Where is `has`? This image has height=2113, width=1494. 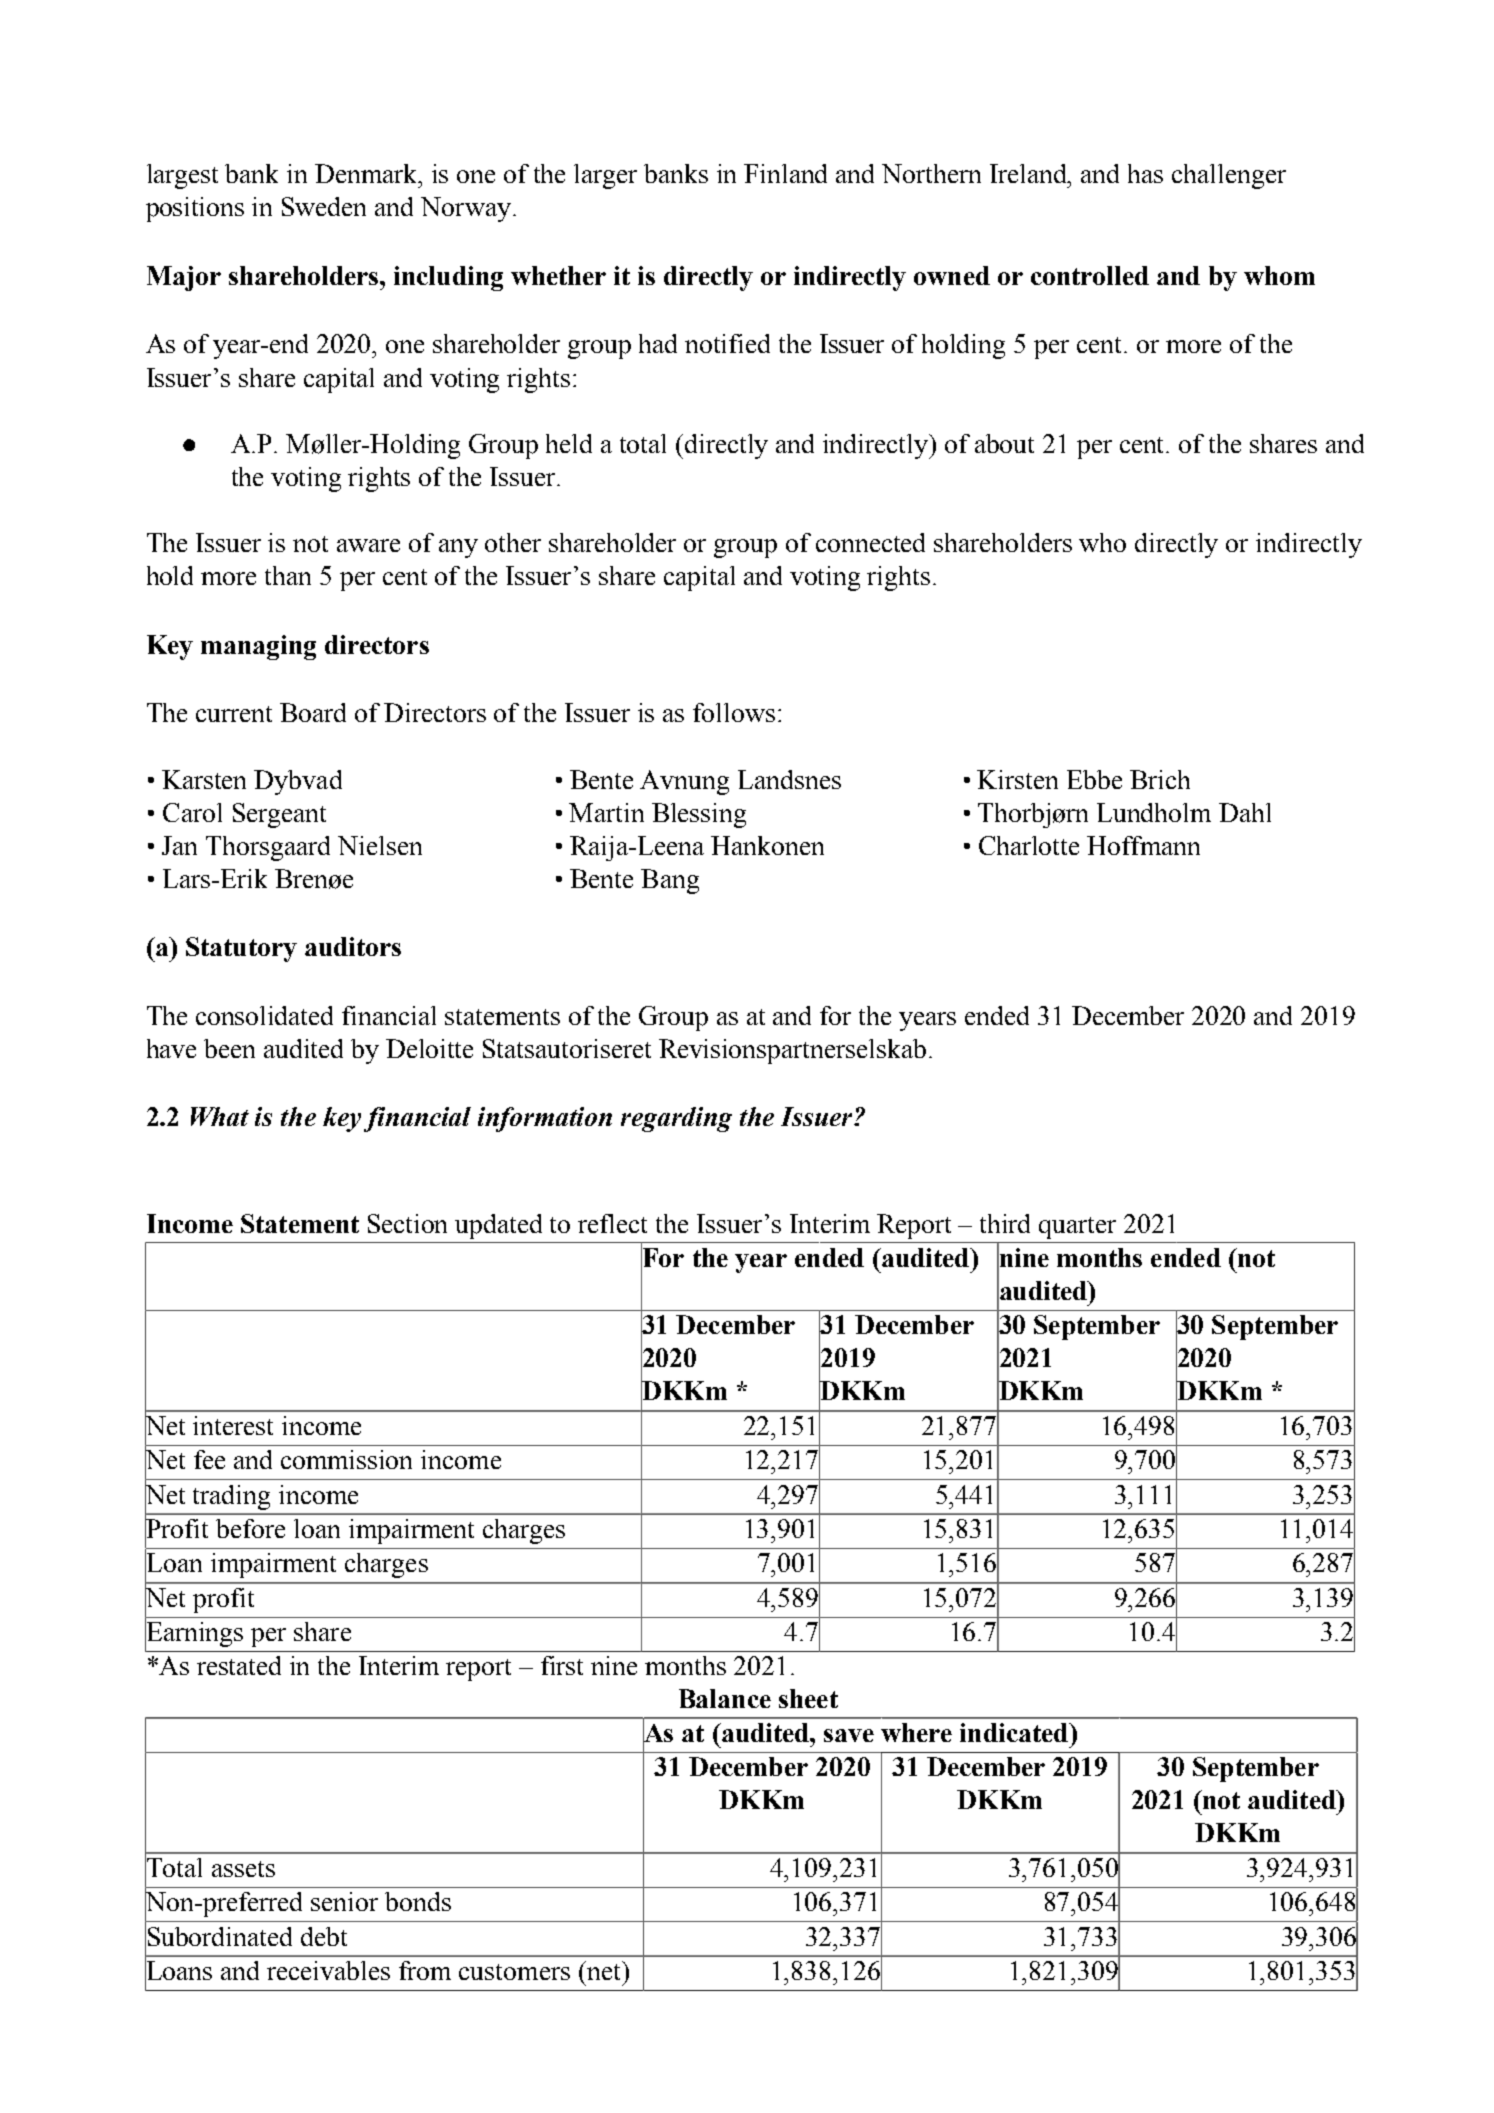
has is located at coordinates (1145, 173).
